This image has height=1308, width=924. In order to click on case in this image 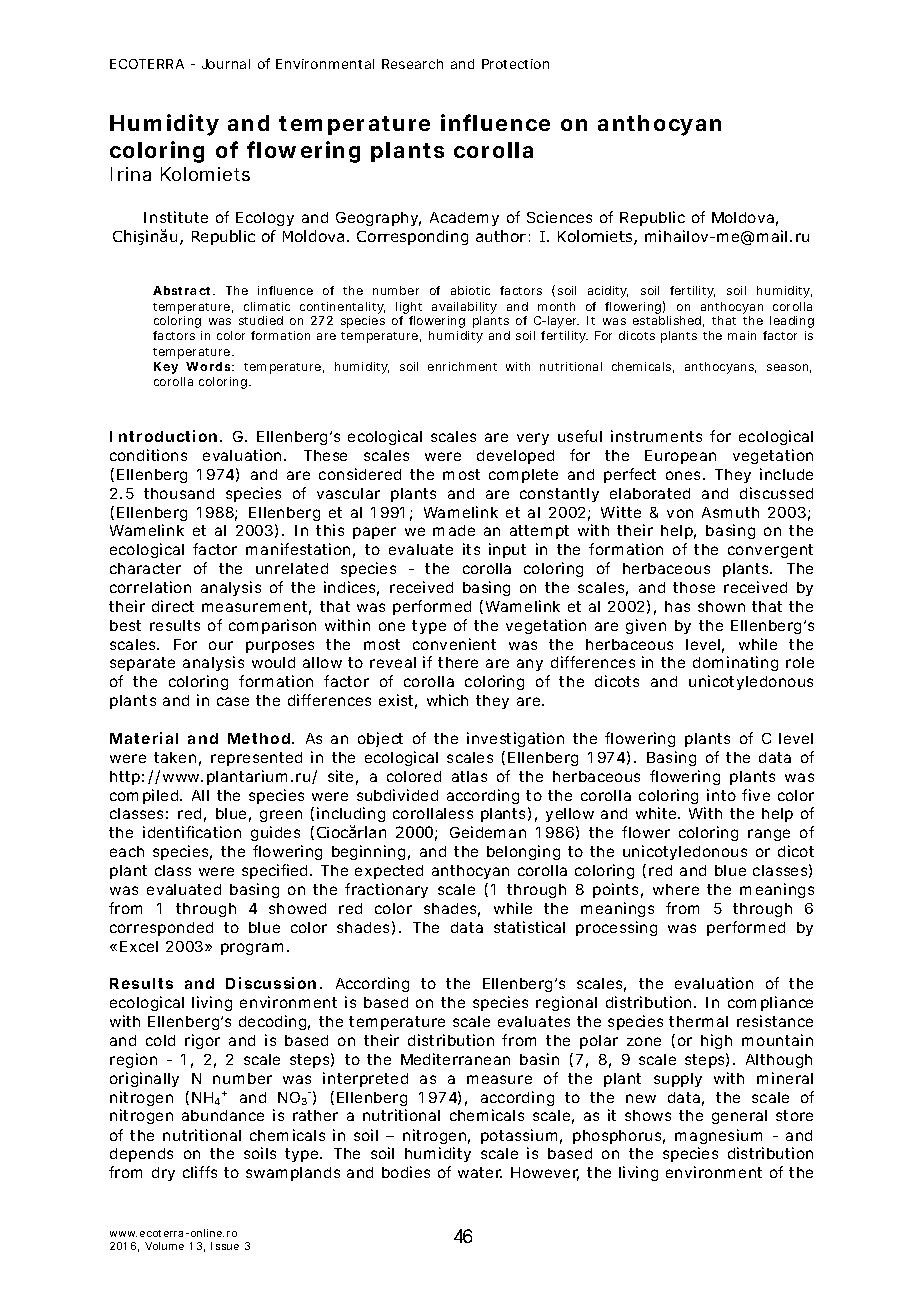, I will do `click(233, 701)`.
